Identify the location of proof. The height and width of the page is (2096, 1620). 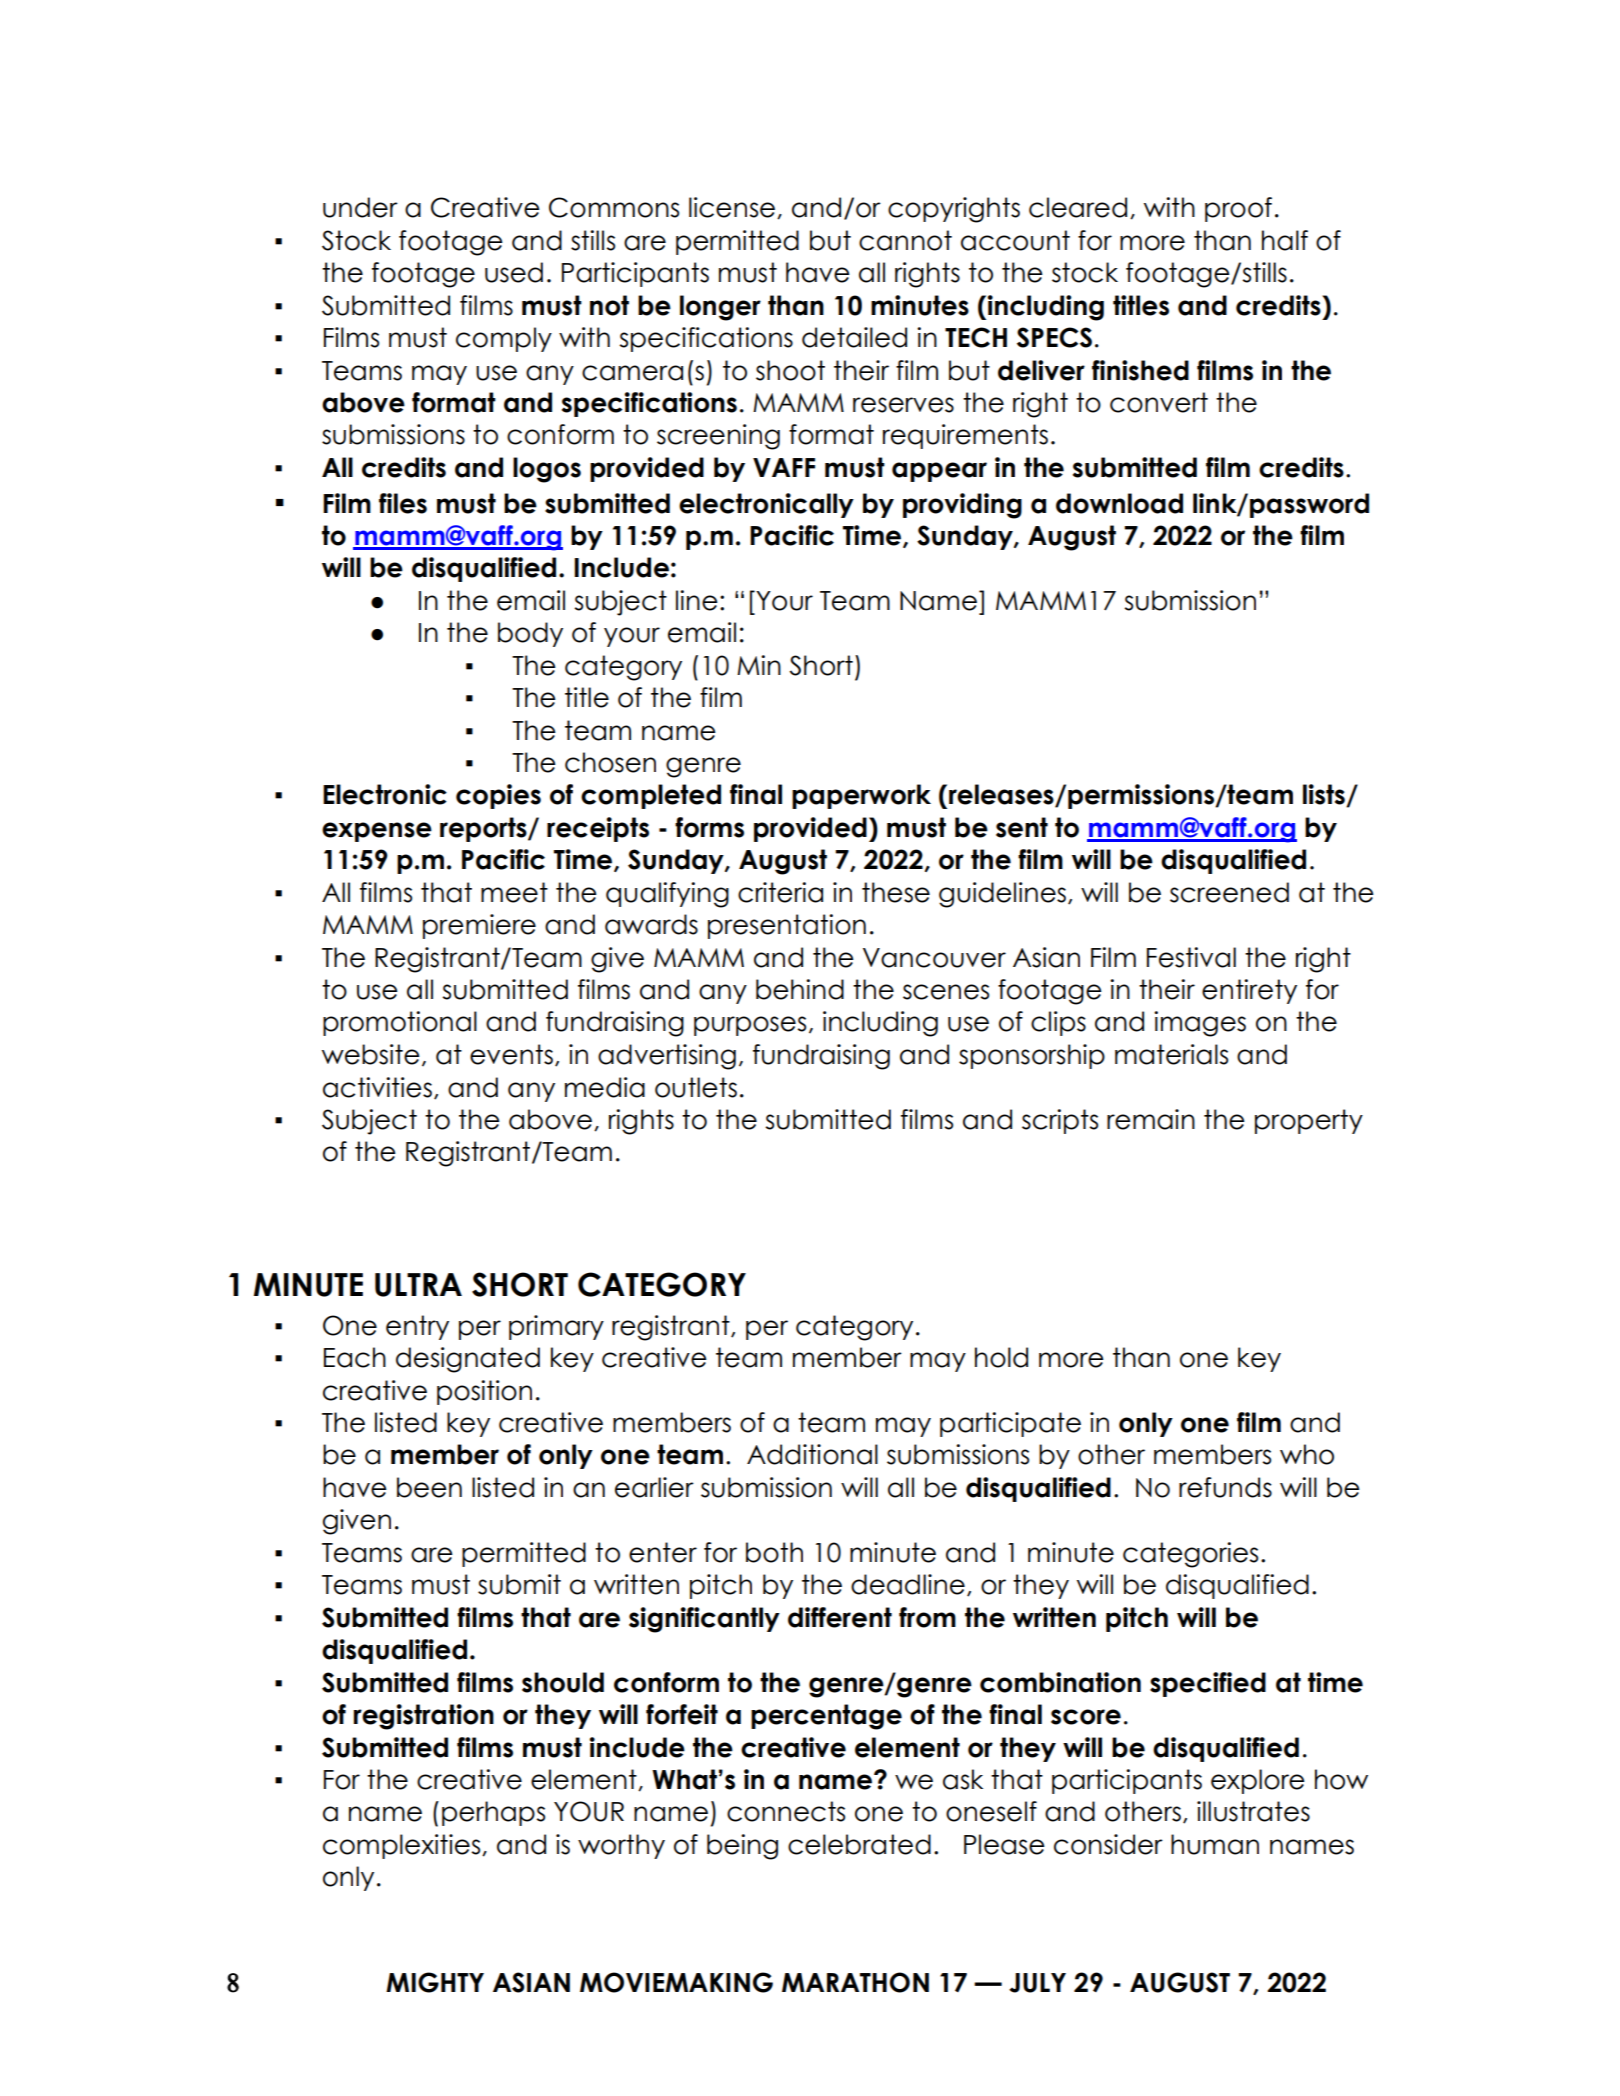
(1238, 209).
